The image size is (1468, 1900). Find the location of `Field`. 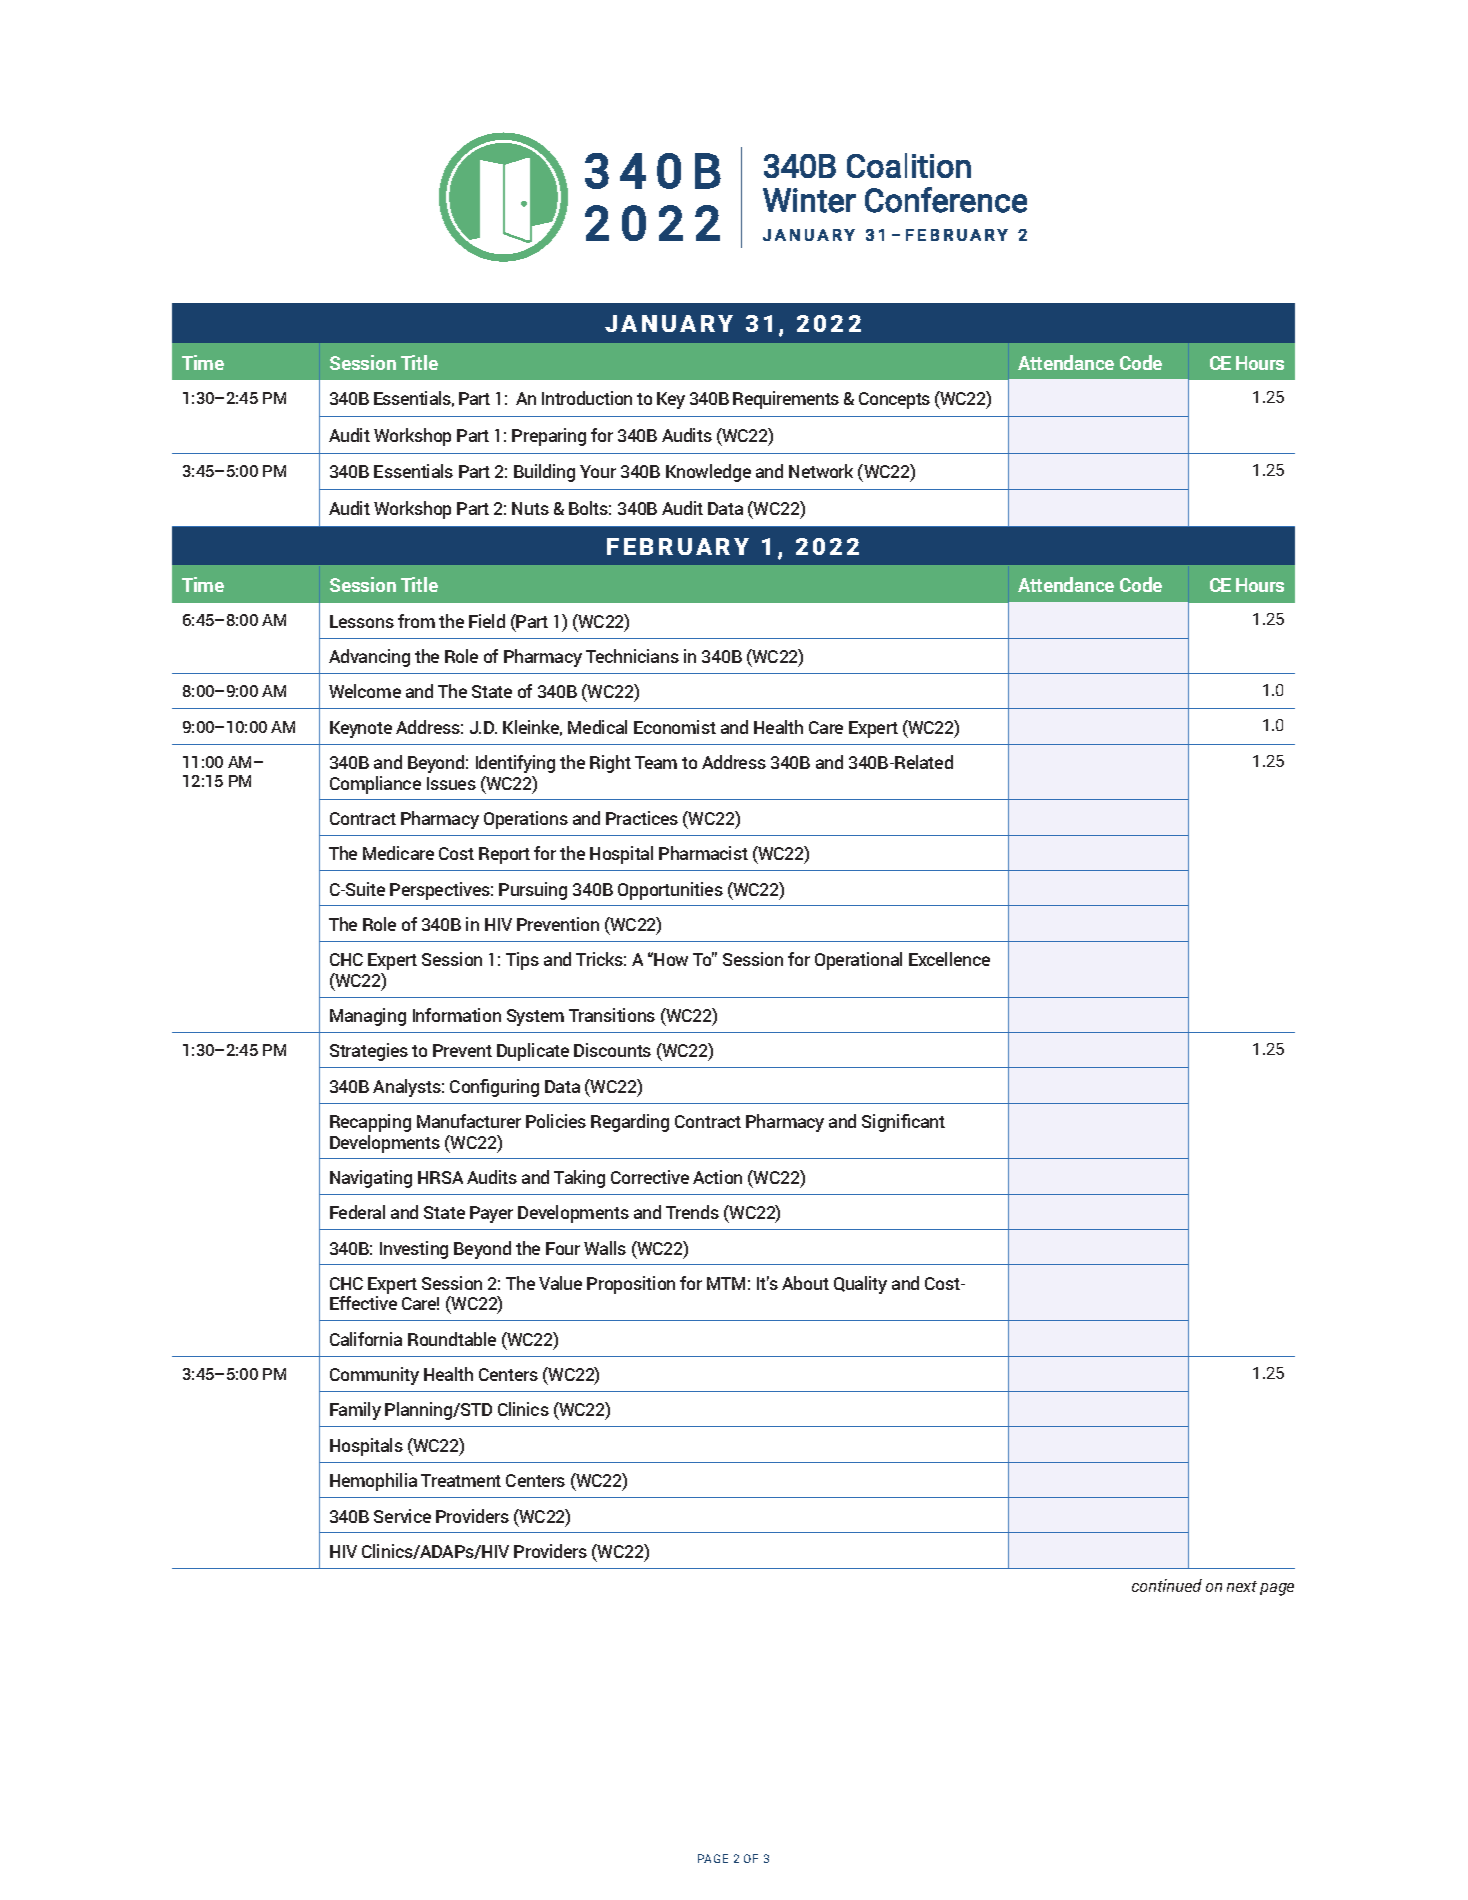

Field is located at coordinates (487, 621).
